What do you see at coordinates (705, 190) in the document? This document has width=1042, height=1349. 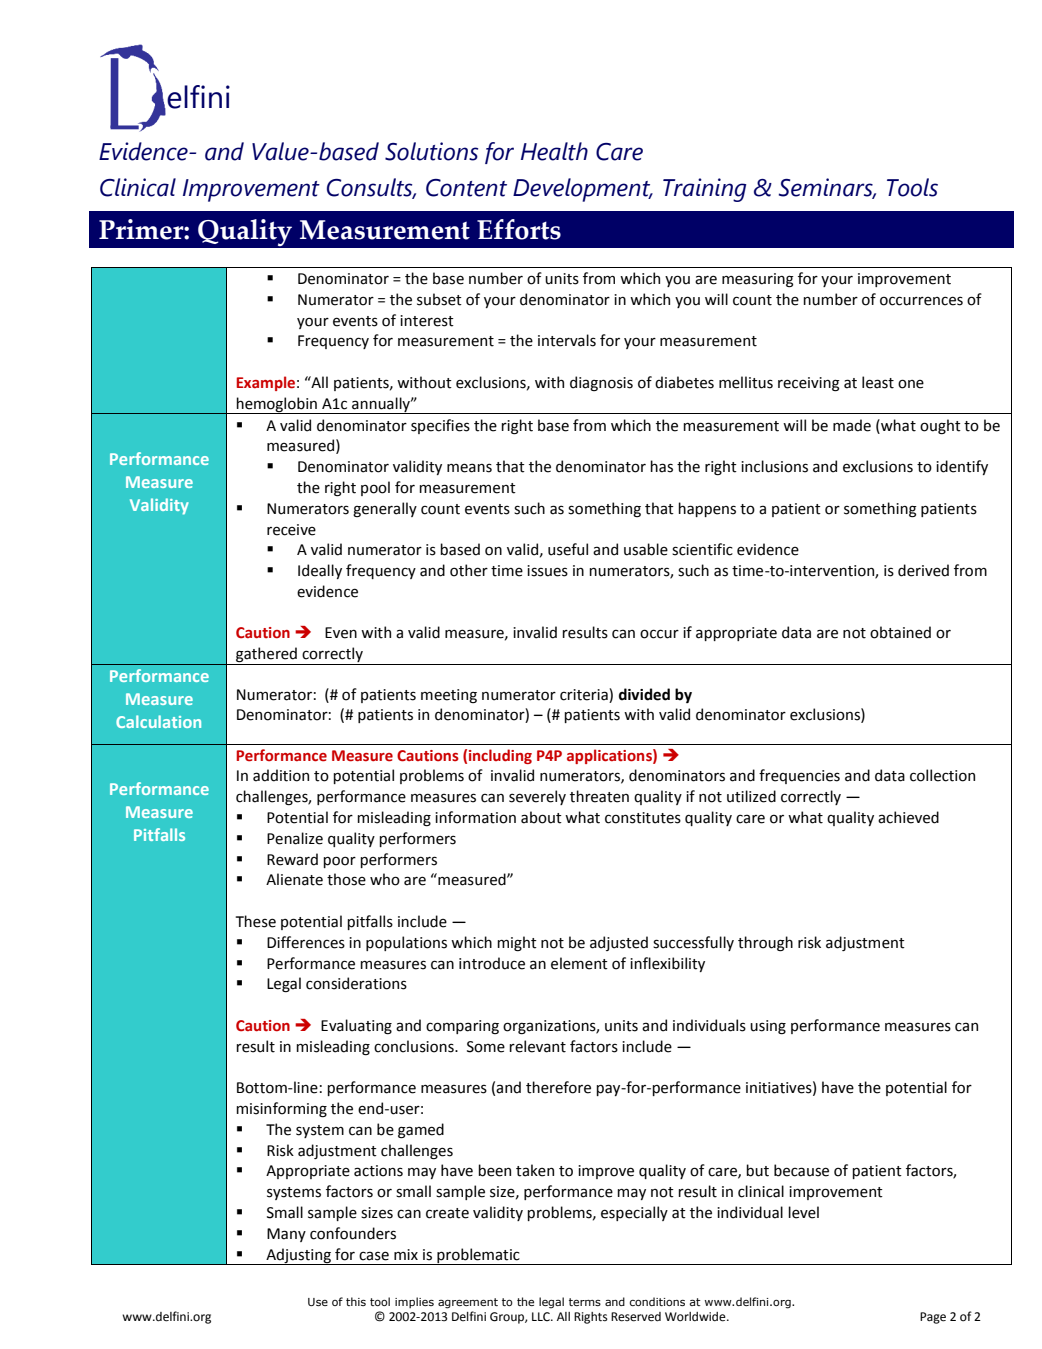 I see `Training` at bounding box center [705, 190].
